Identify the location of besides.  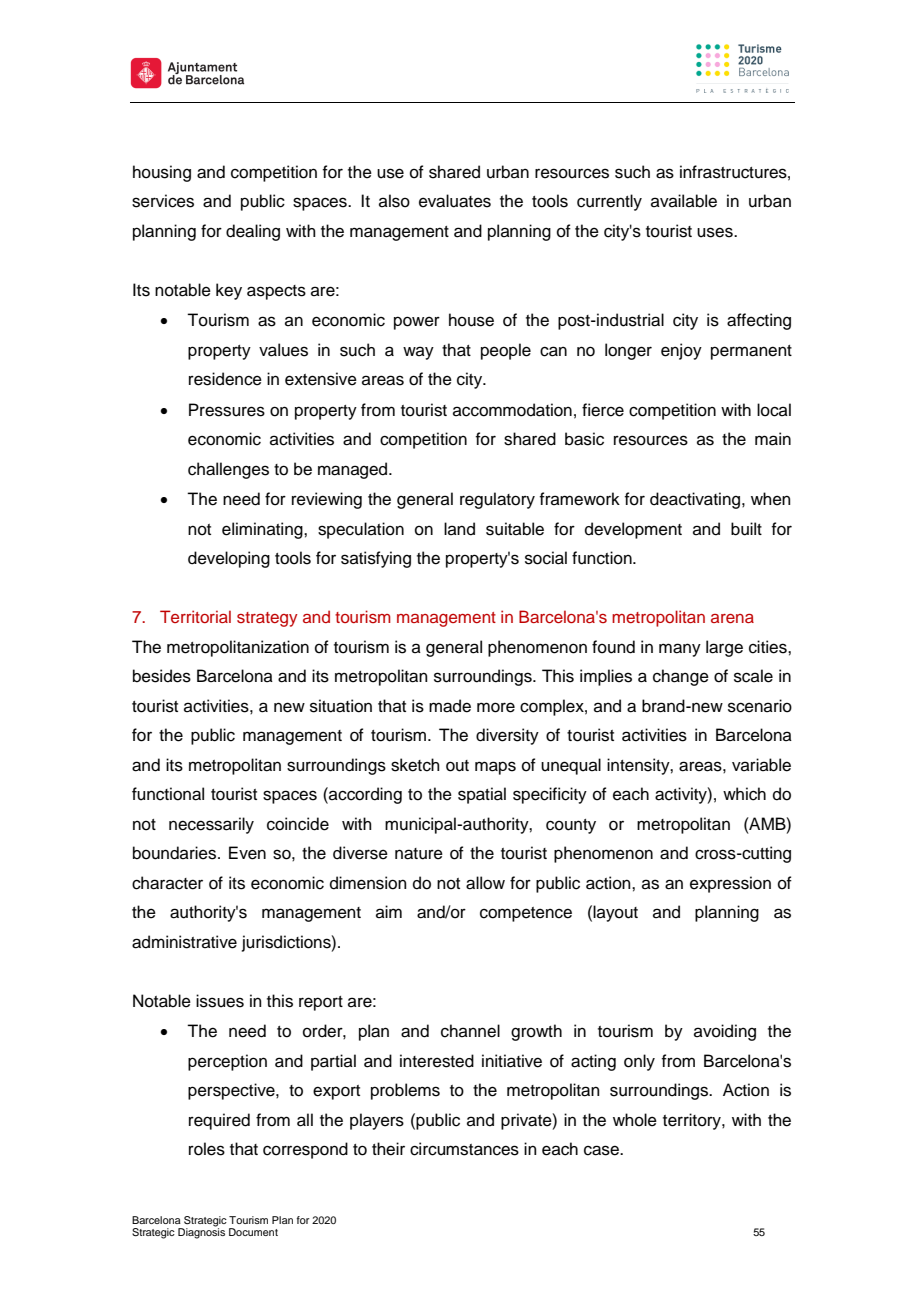
(162, 676).
